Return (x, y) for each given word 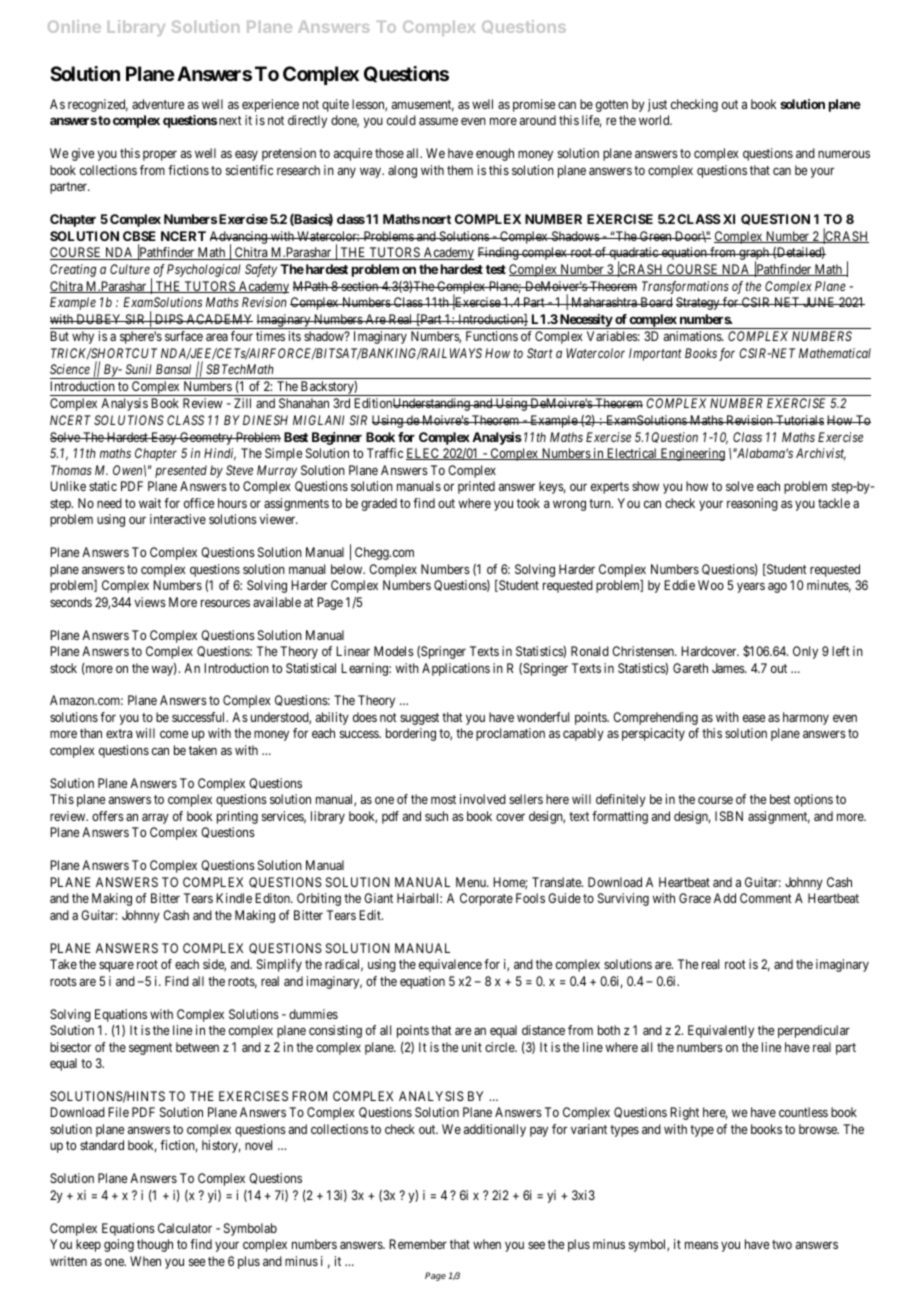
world (655, 120)
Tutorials (799, 420)
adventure (158, 104)
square (116, 966)
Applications (456, 669)
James (729, 668)
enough (495, 154)
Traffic (385, 453)
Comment (766, 898)
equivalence (450, 965)
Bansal (173, 369)
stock (63, 668)
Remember (418, 1244)
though (155, 1245)
